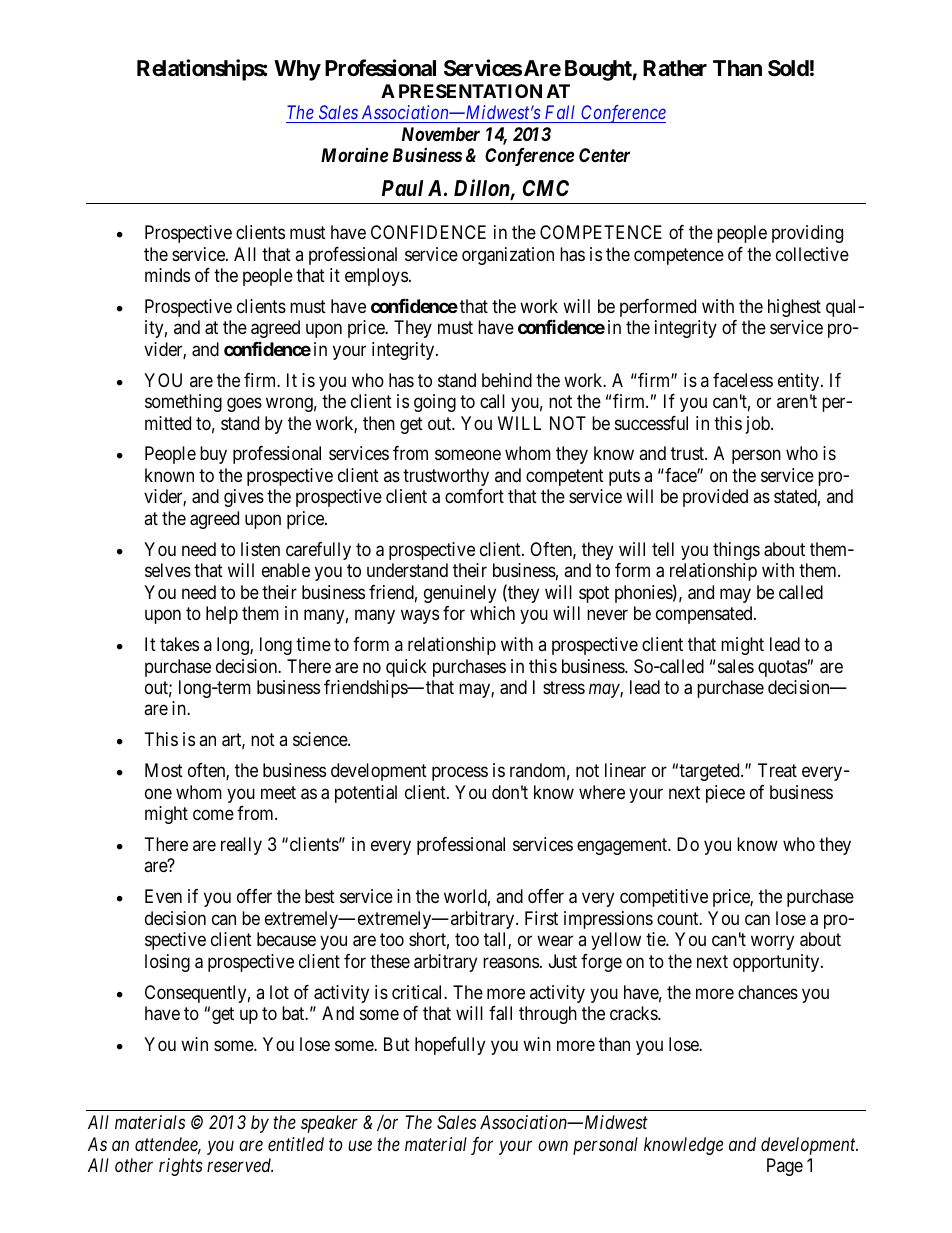 The height and width of the screenshot is (1233, 952). I want to click on piece, so click(725, 794).
